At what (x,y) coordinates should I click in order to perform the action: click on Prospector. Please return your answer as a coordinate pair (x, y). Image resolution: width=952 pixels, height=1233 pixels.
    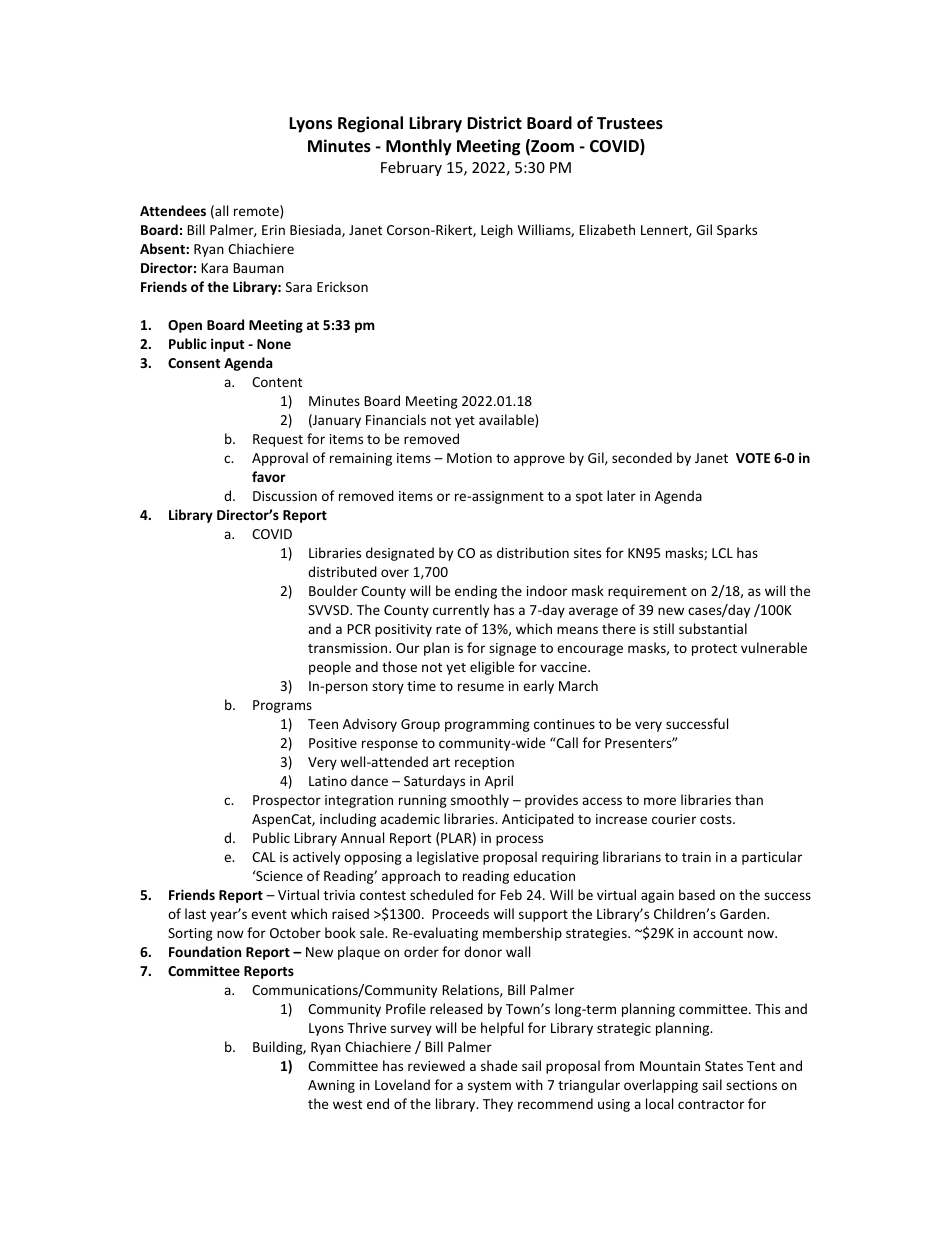
    Looking at the image, I should click on (287, 801).
